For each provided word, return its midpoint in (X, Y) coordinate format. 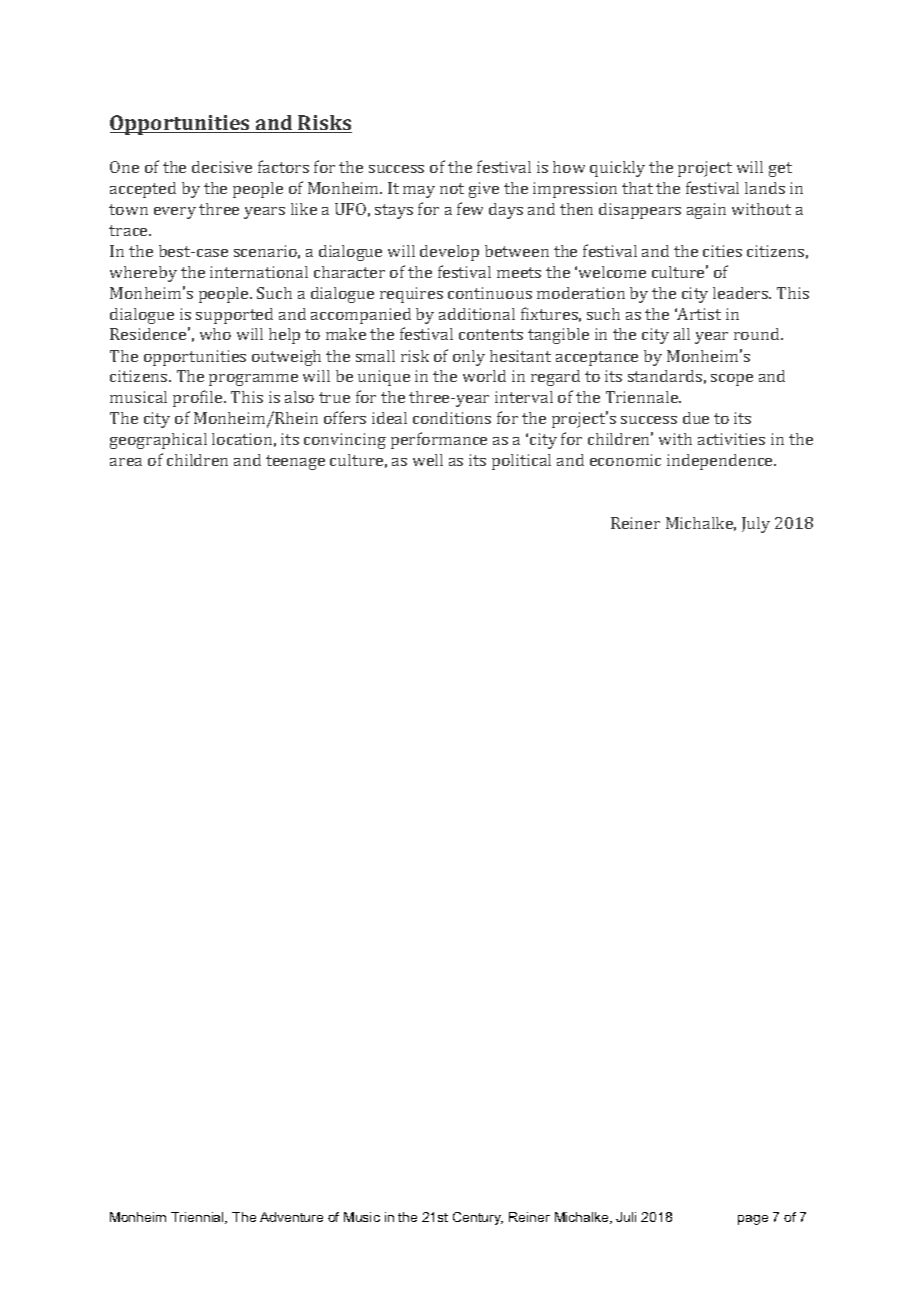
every (175, 213)
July (756, 525)
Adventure (291, 1217)
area (126, 462)
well (428, 460)
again (706, 211)
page (753, 1220)
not (452, 188)
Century (478, 1218)
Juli (626, 1217)
